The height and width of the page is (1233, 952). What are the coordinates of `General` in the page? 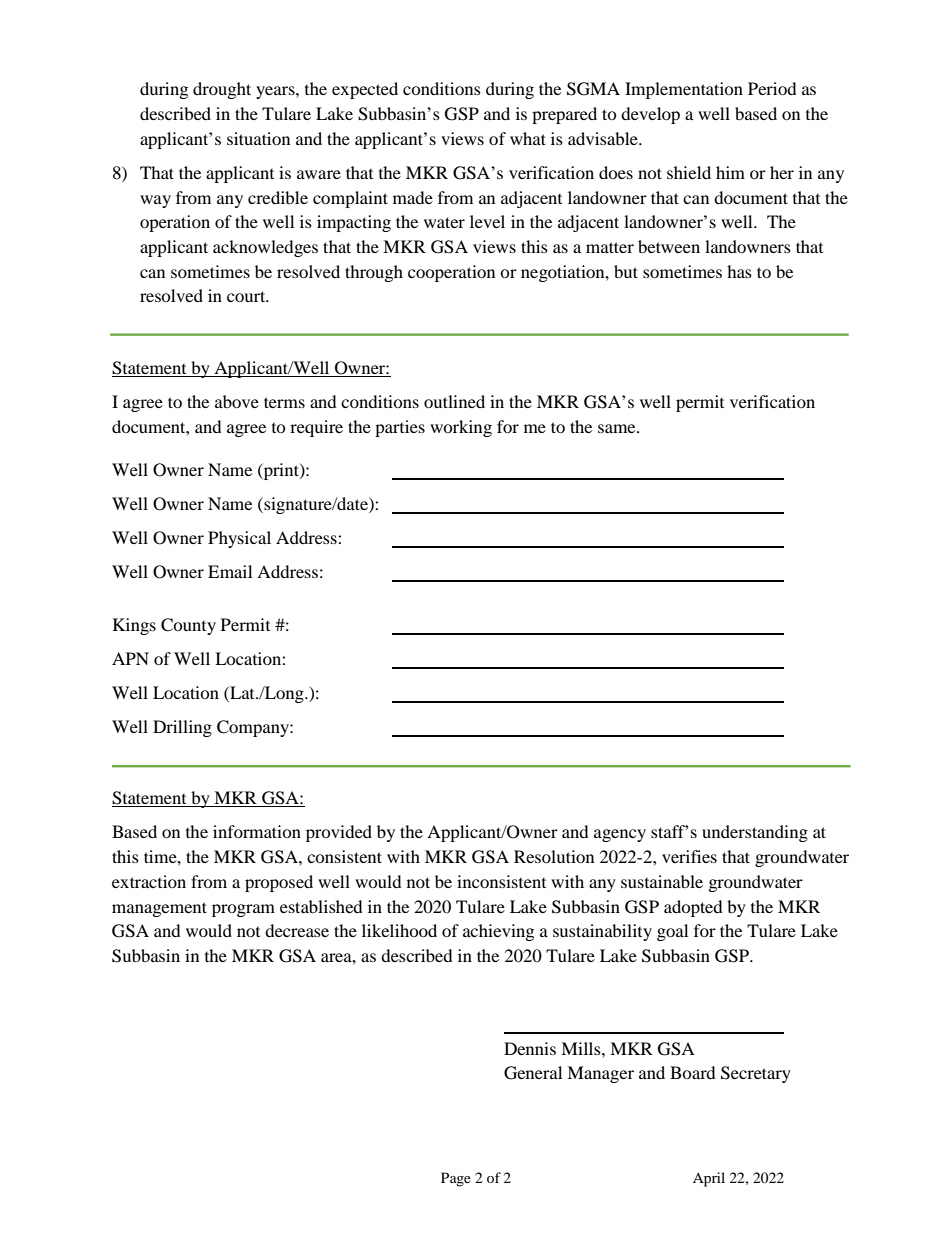 It's located at (533, 1073).
